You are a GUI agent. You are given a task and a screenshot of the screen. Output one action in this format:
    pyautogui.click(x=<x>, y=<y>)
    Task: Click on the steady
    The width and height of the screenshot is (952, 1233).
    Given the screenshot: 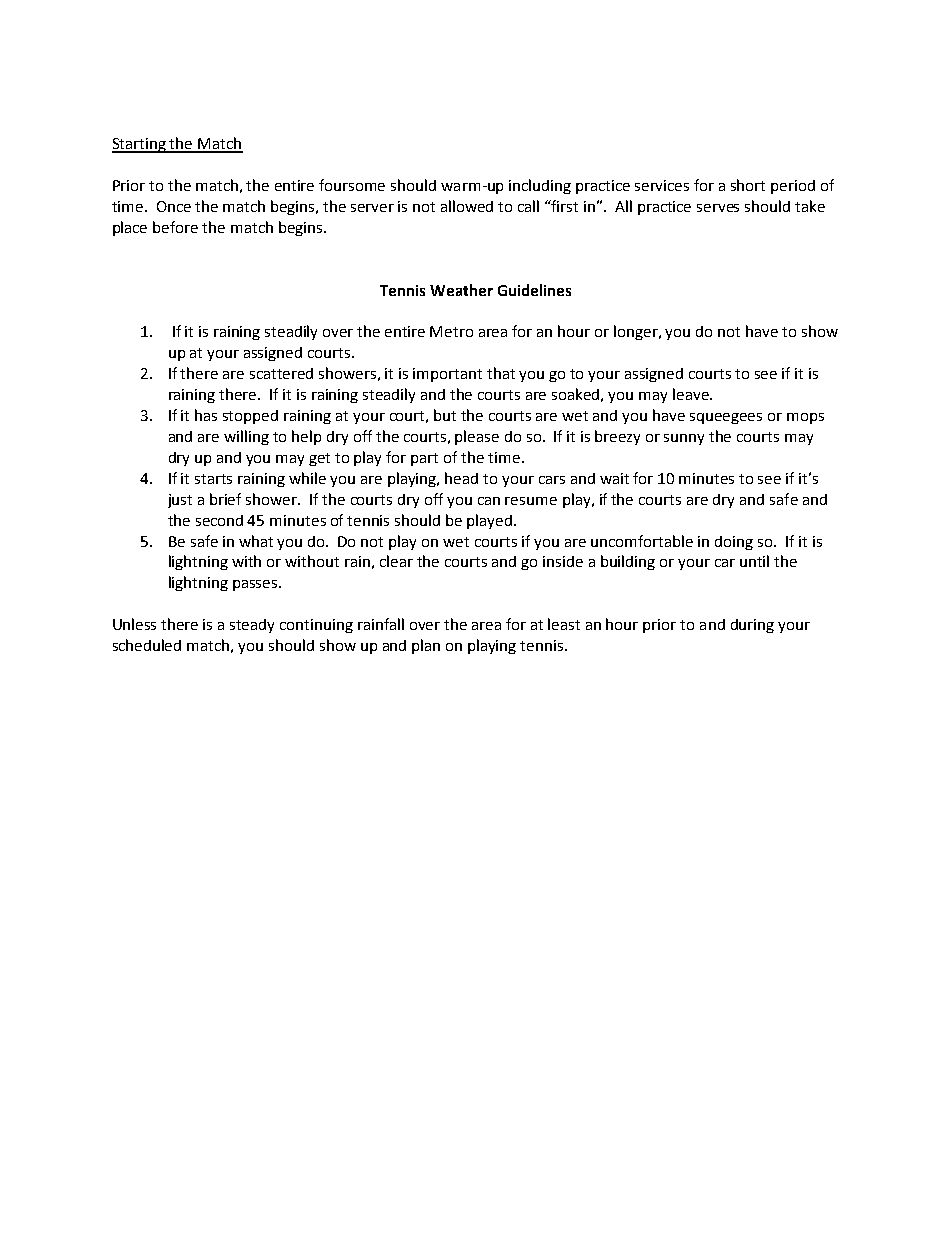 What is the action you would take?
    pyautogui.click(x=252, y=626)
